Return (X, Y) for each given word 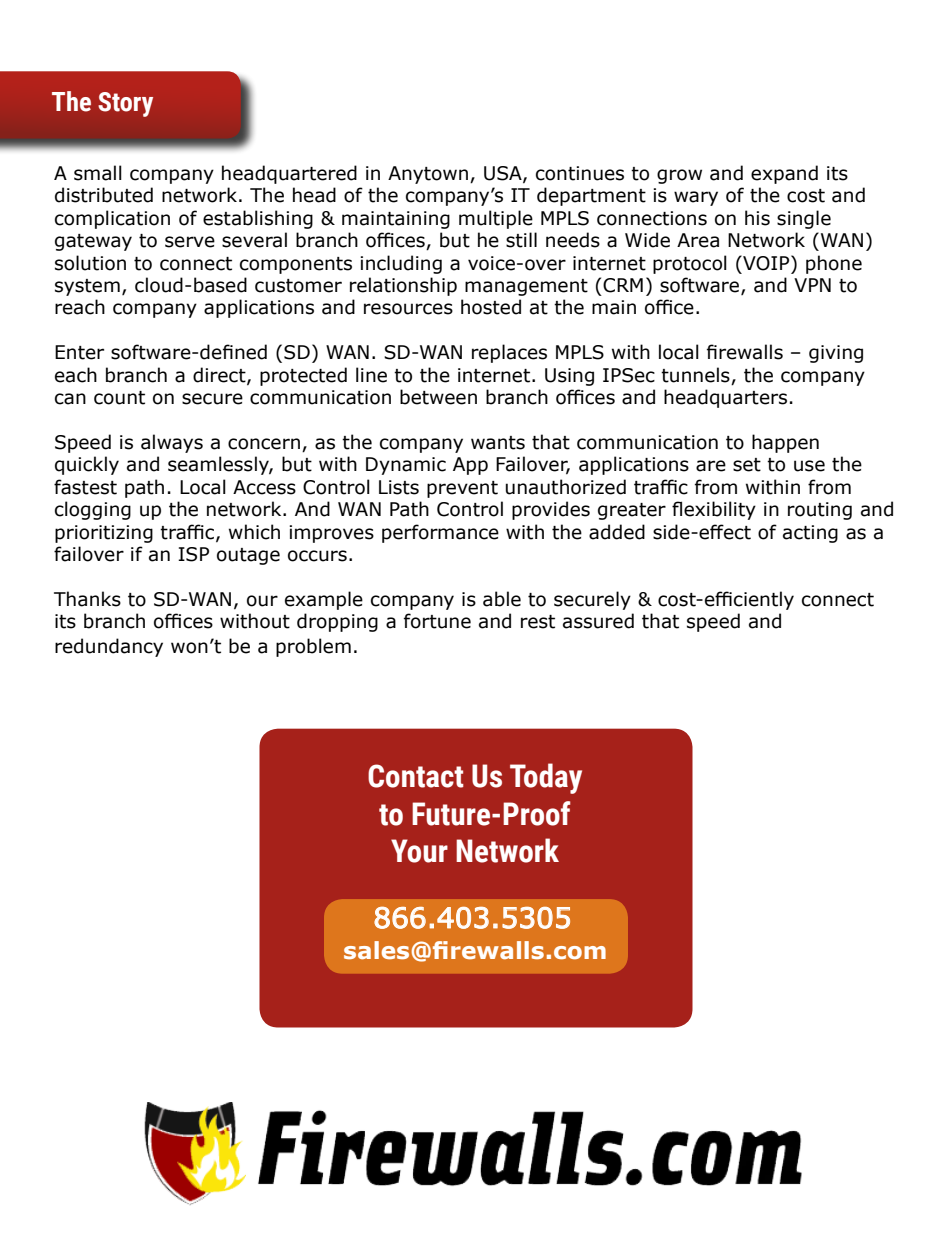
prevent (462, 489)
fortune (437, 621)
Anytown (428, 175)
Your (419, 851)
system (87, 287)
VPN (812, 285)
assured (598, 621)
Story (125, 104)
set (747, 465)
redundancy (109, 647)
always (172, 443)
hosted (491, 307)
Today (546, 778)
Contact (416, 776)
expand (784, 174)
